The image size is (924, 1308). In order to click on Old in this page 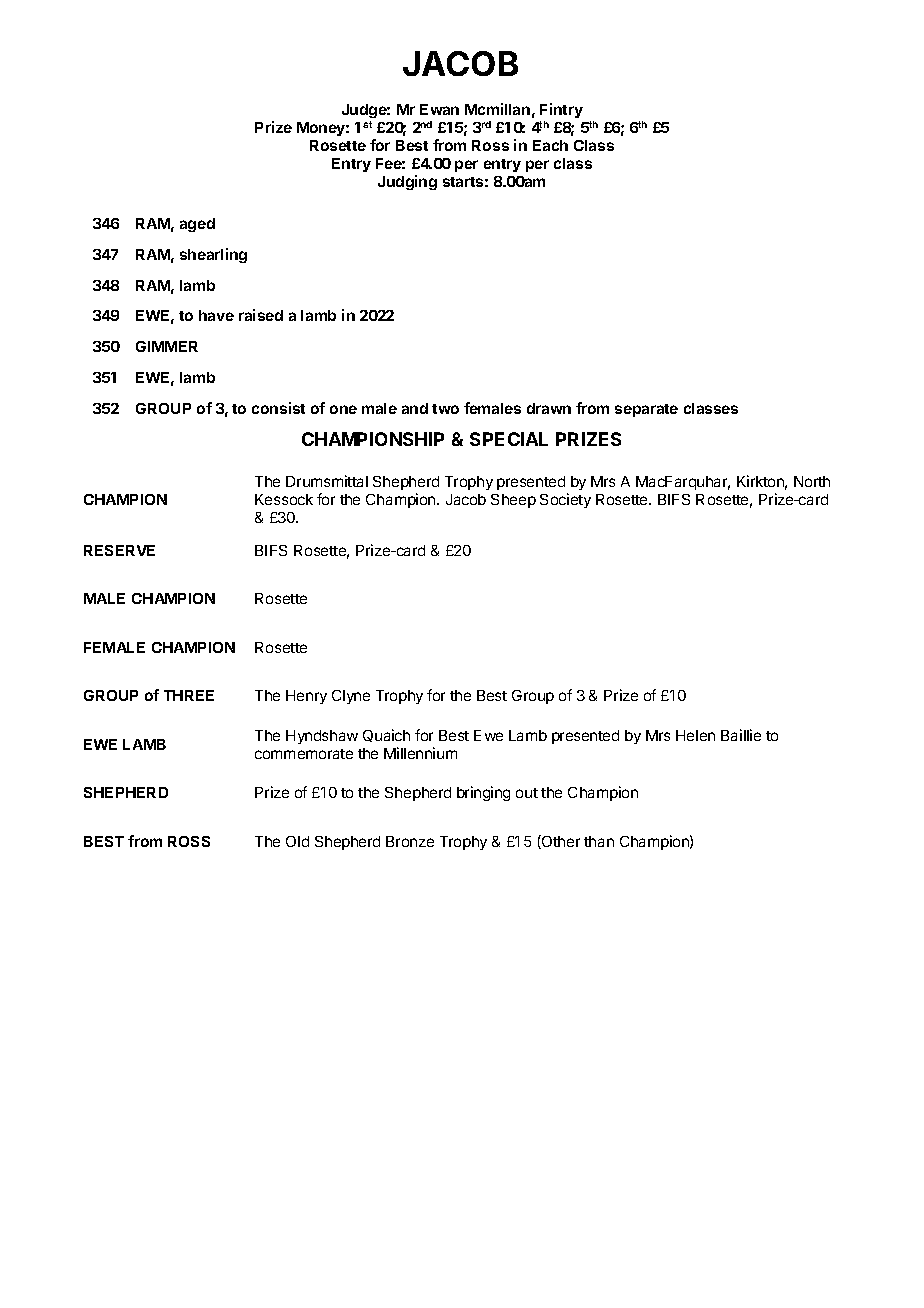, I will do `click(297, 841)`.
